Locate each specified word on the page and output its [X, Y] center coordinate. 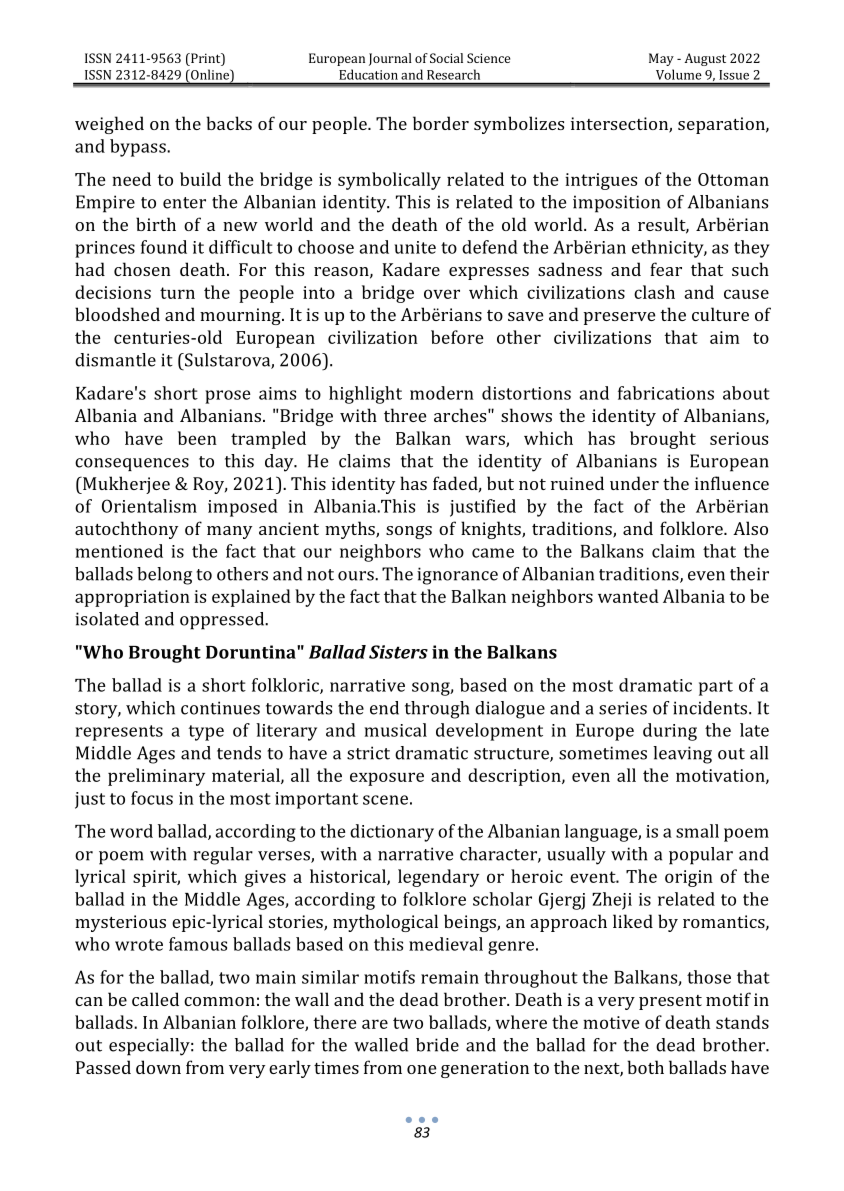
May [661, 59]
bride [437, 1045]
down [158, 1067]
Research [453, 74]
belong [164, 576]
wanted [628, 596]
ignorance [457, 576]
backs [229, 123]
